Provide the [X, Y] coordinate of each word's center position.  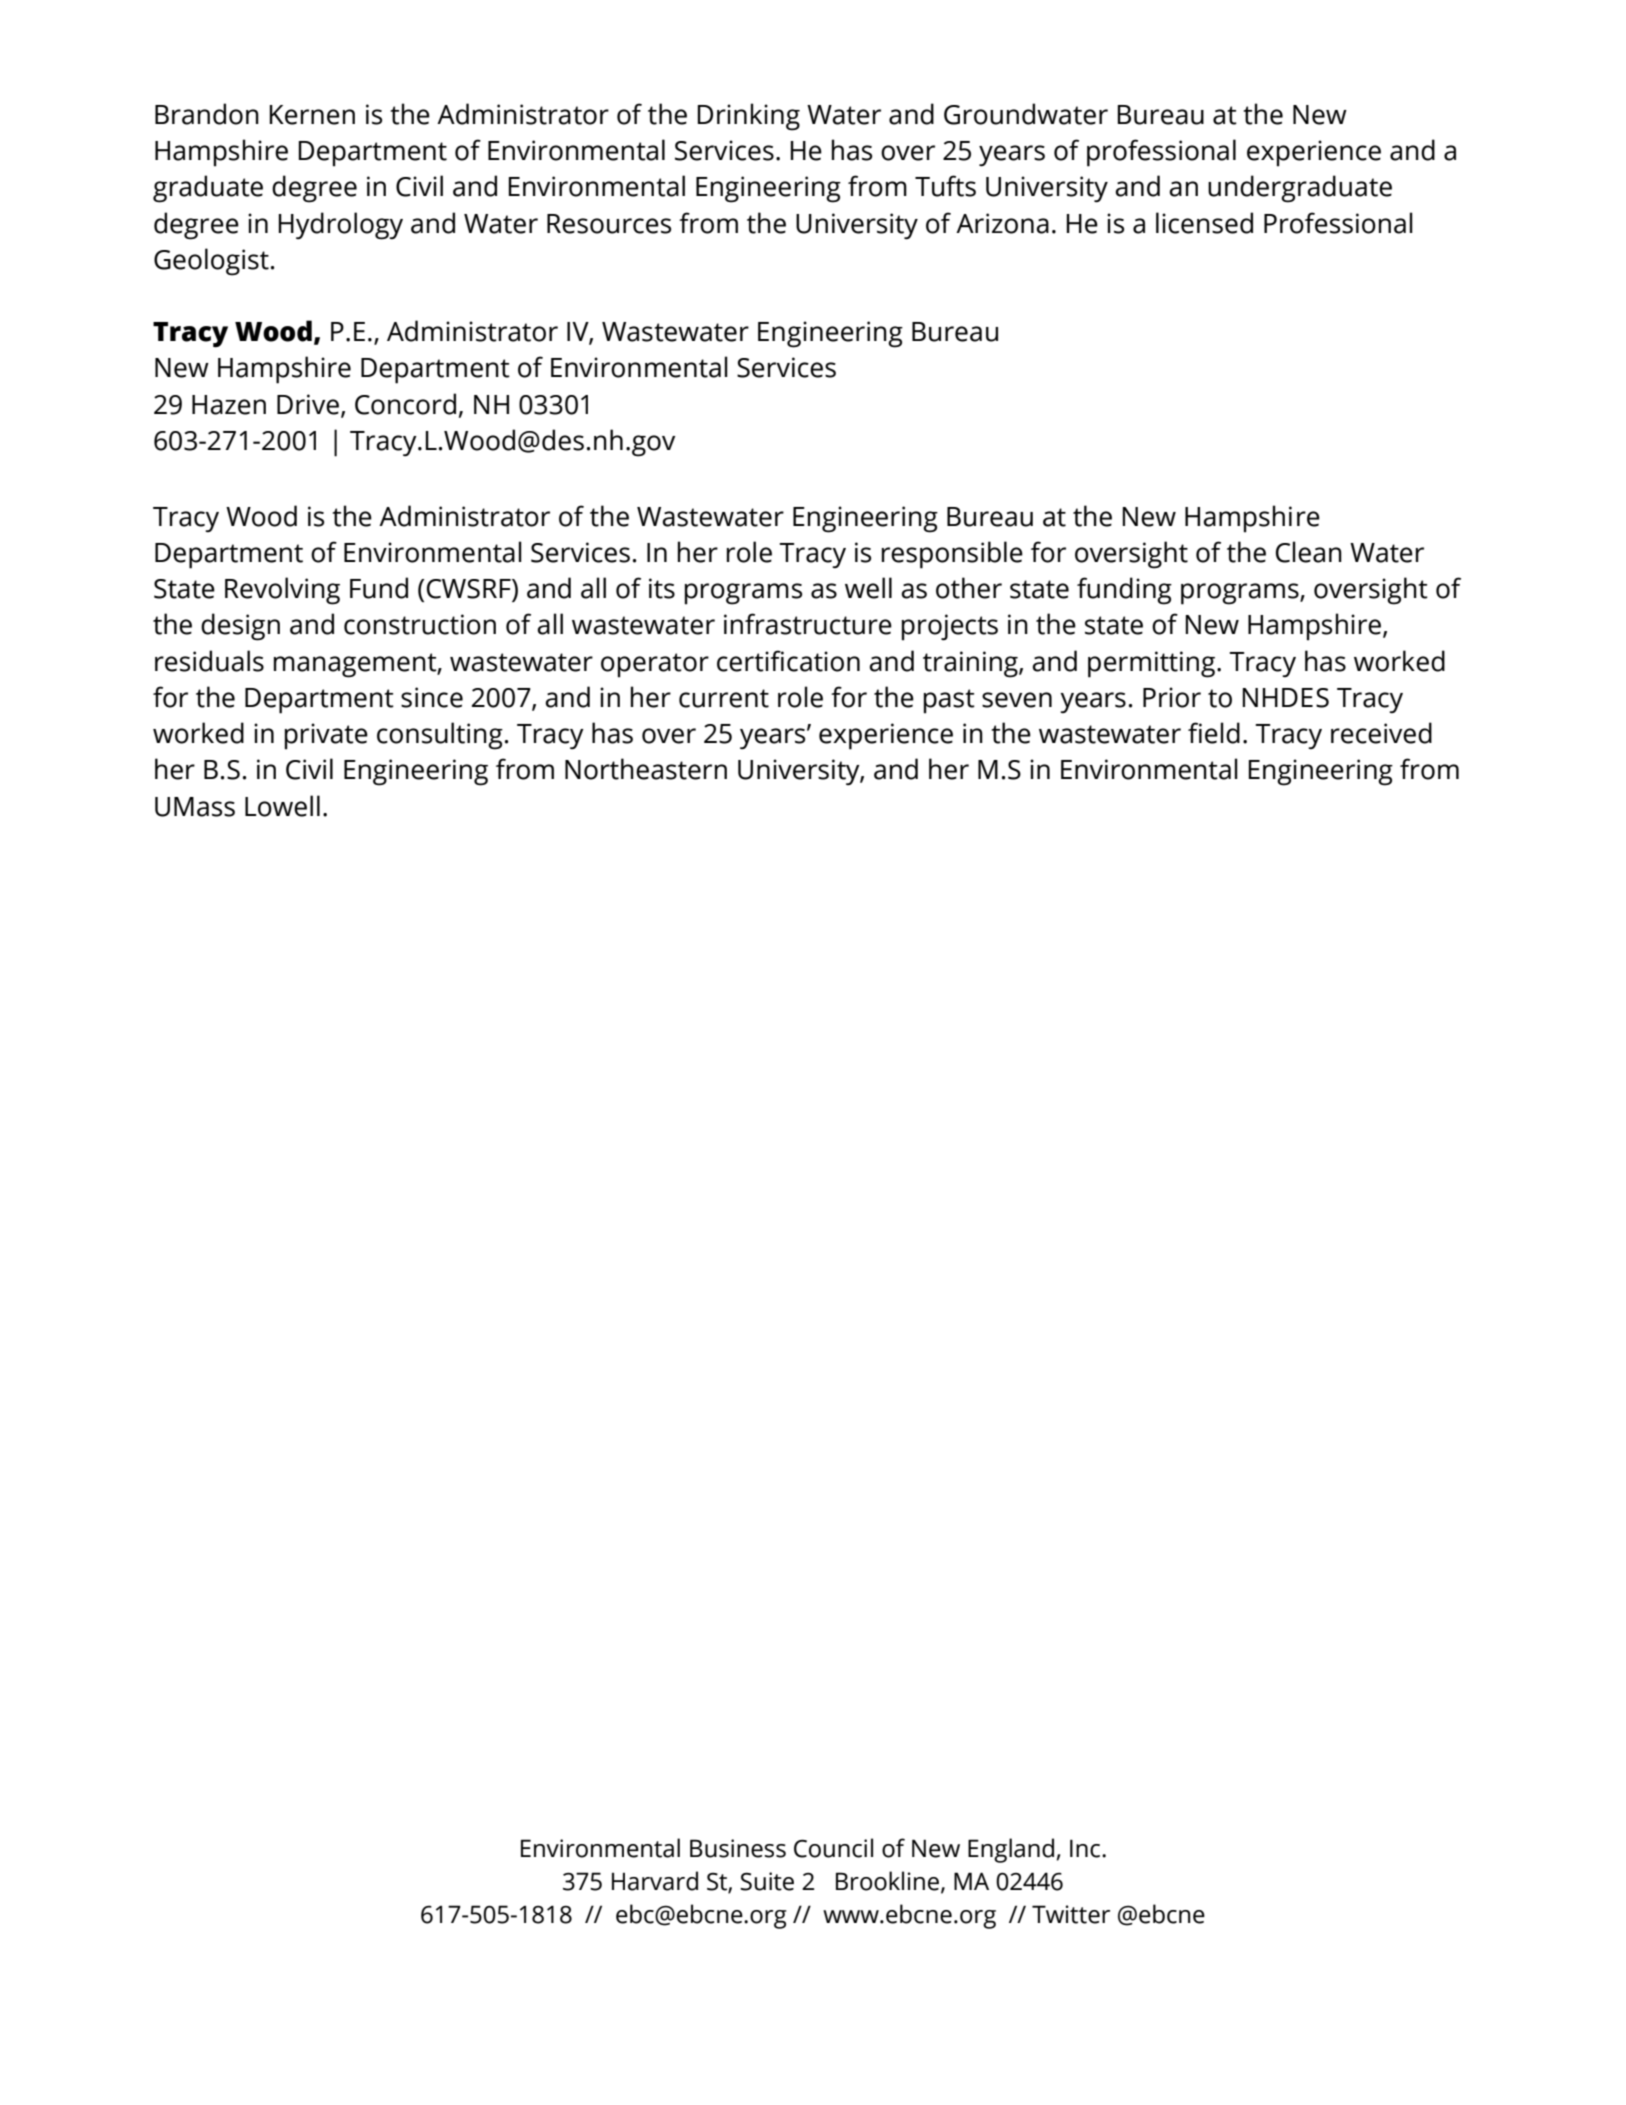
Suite [767, 1881]
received [1381, 733]
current [724, 698]
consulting [440, 736]
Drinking [748, 117]
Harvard [655, 1881]
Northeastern [646, 769]
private [326, 736]
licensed [1204, 223]
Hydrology [340, 226]
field [1214, 733]
